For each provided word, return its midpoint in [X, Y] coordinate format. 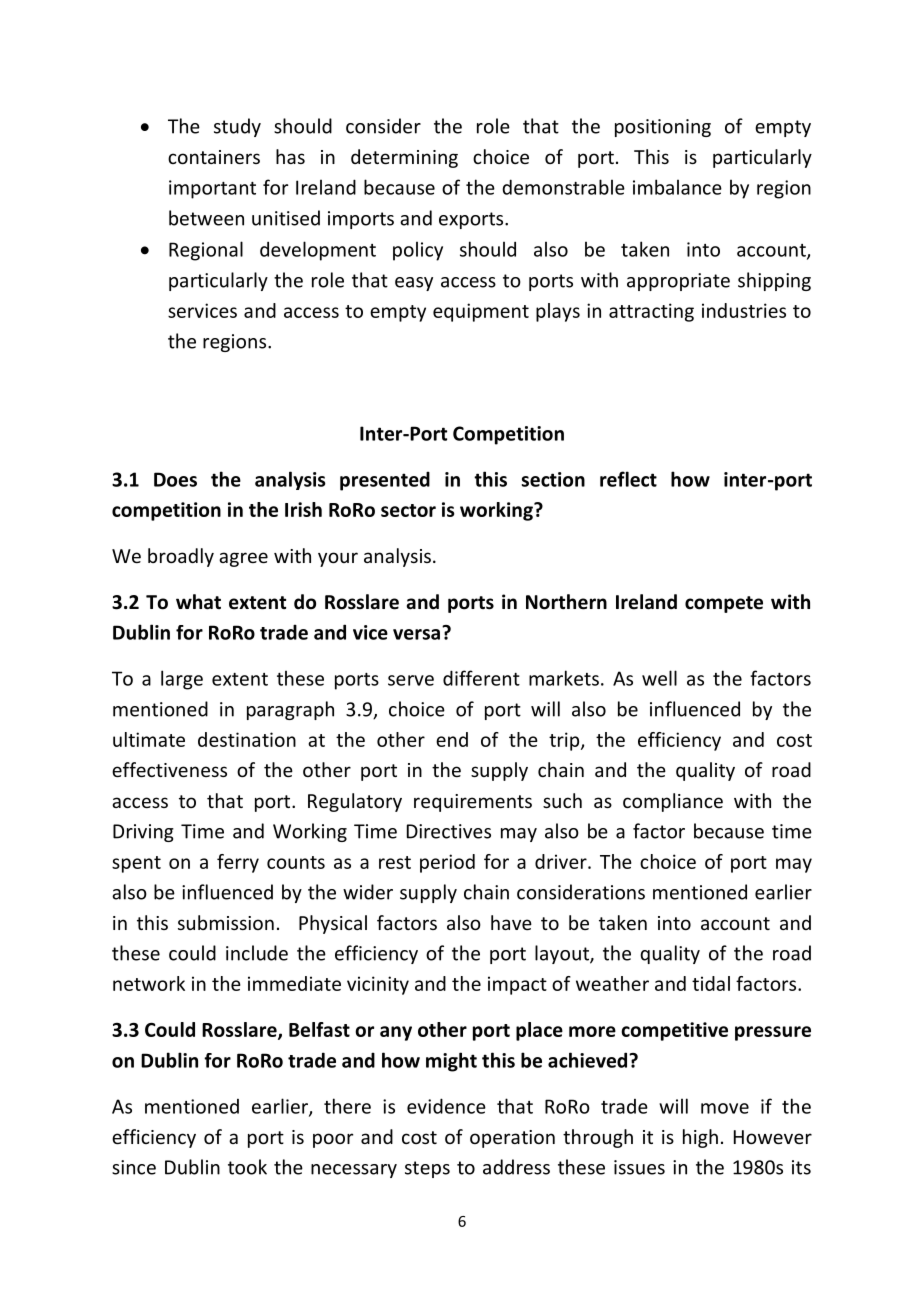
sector [408, 510]
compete [724, 604]
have [511, 922]
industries [744, 310]
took [247, 1167]
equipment [481, 312]
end [452, 739]
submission [226, 922]
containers [214, 157]
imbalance [677, 187]
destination [247, 739]
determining [404, 158]
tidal [711, 983]
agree [243, 559]
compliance [673, 802]
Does [175, 479]
